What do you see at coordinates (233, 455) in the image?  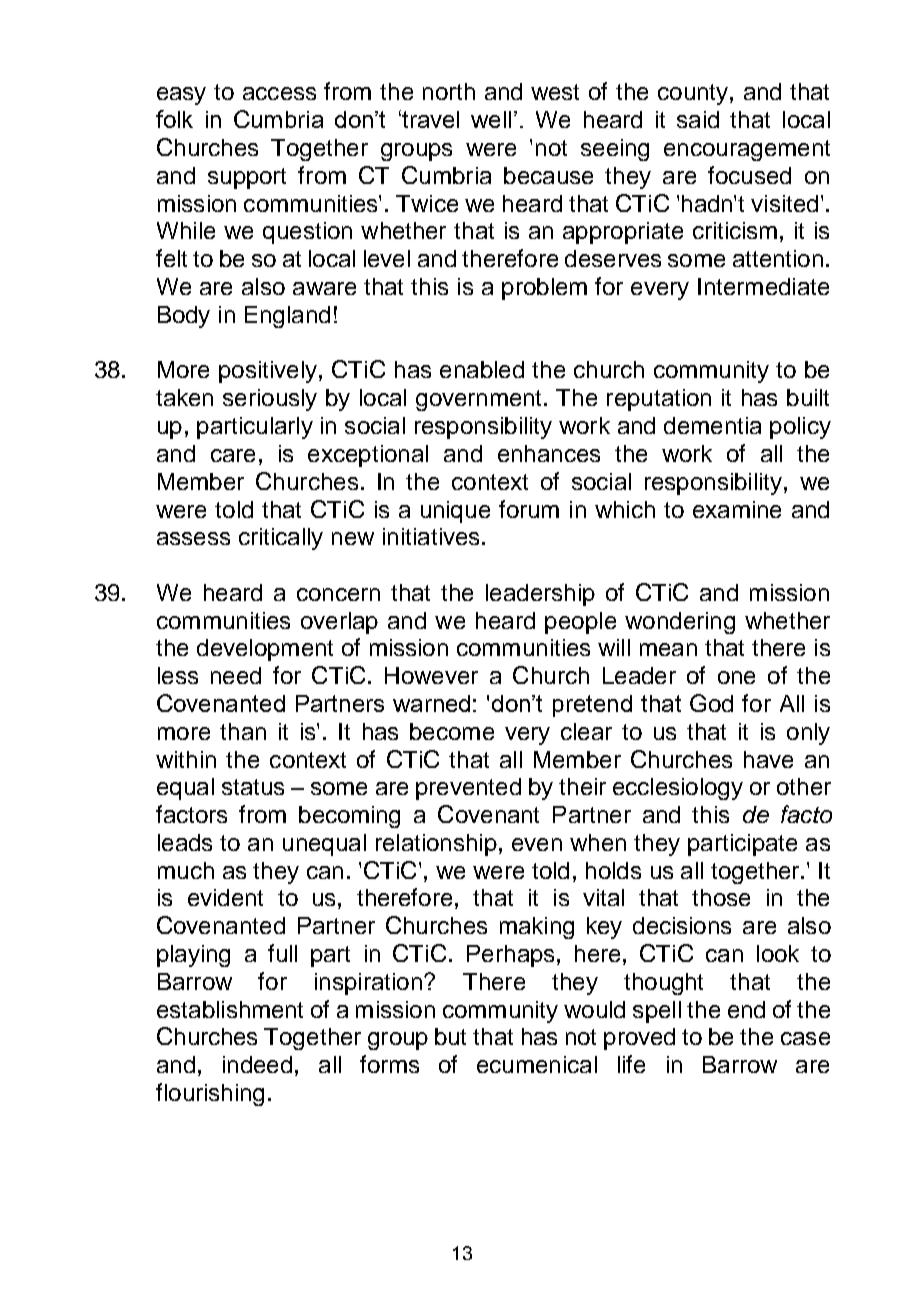 I see `care` at bounding box center [233, 455].
